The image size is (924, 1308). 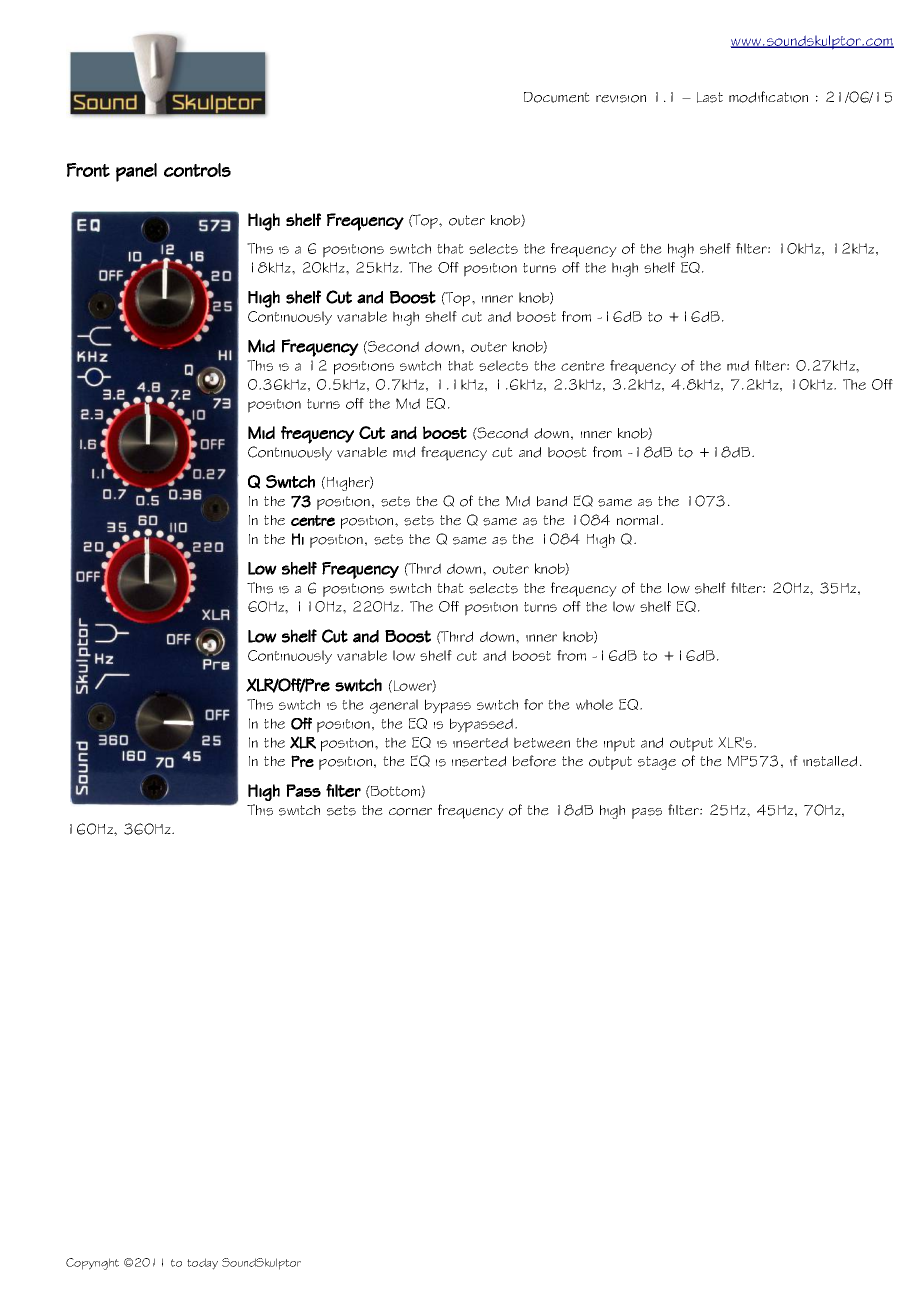 What do you see at coordinates (768, 97) in the image?
I see `modification` at bounding box center [768, 97].
